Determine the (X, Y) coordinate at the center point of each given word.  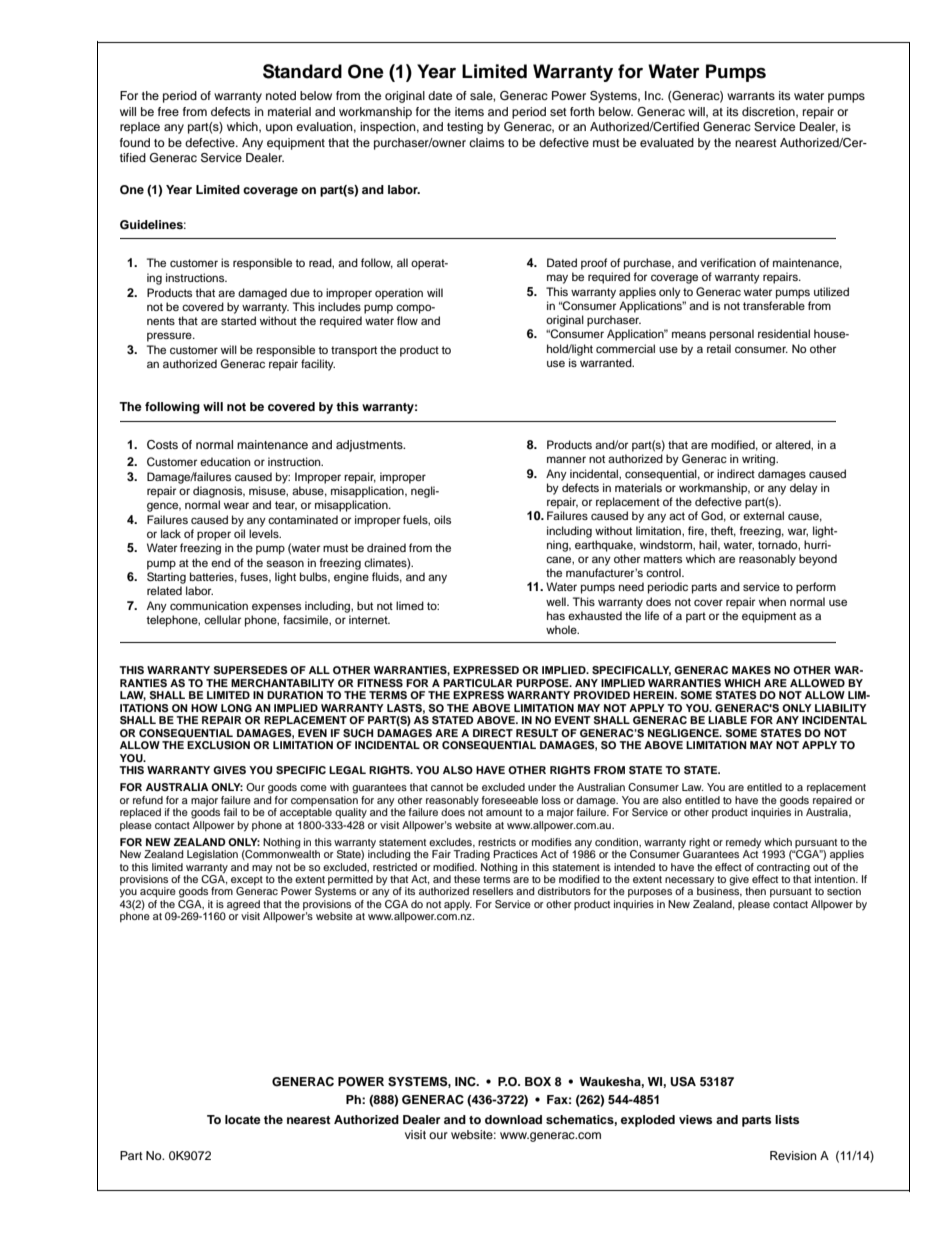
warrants (751, 96)
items (469, 111)
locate (243, 1119)
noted (281, 95)
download (513, 1119)
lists (787, 1119)
